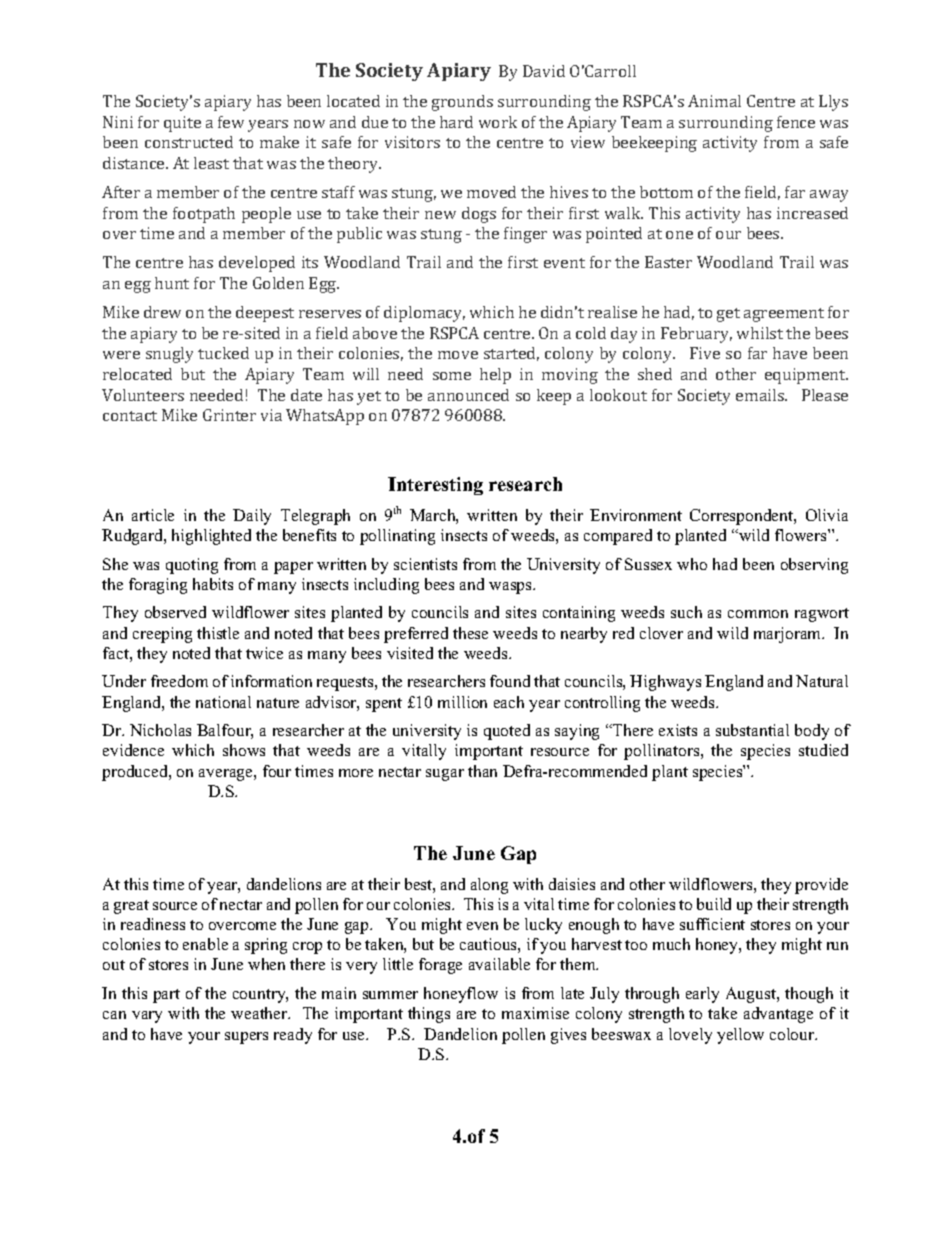  What do you see at coordinates (162, 635) in the screenshot?
I see `creeping` at bounding box center [162, 635].
